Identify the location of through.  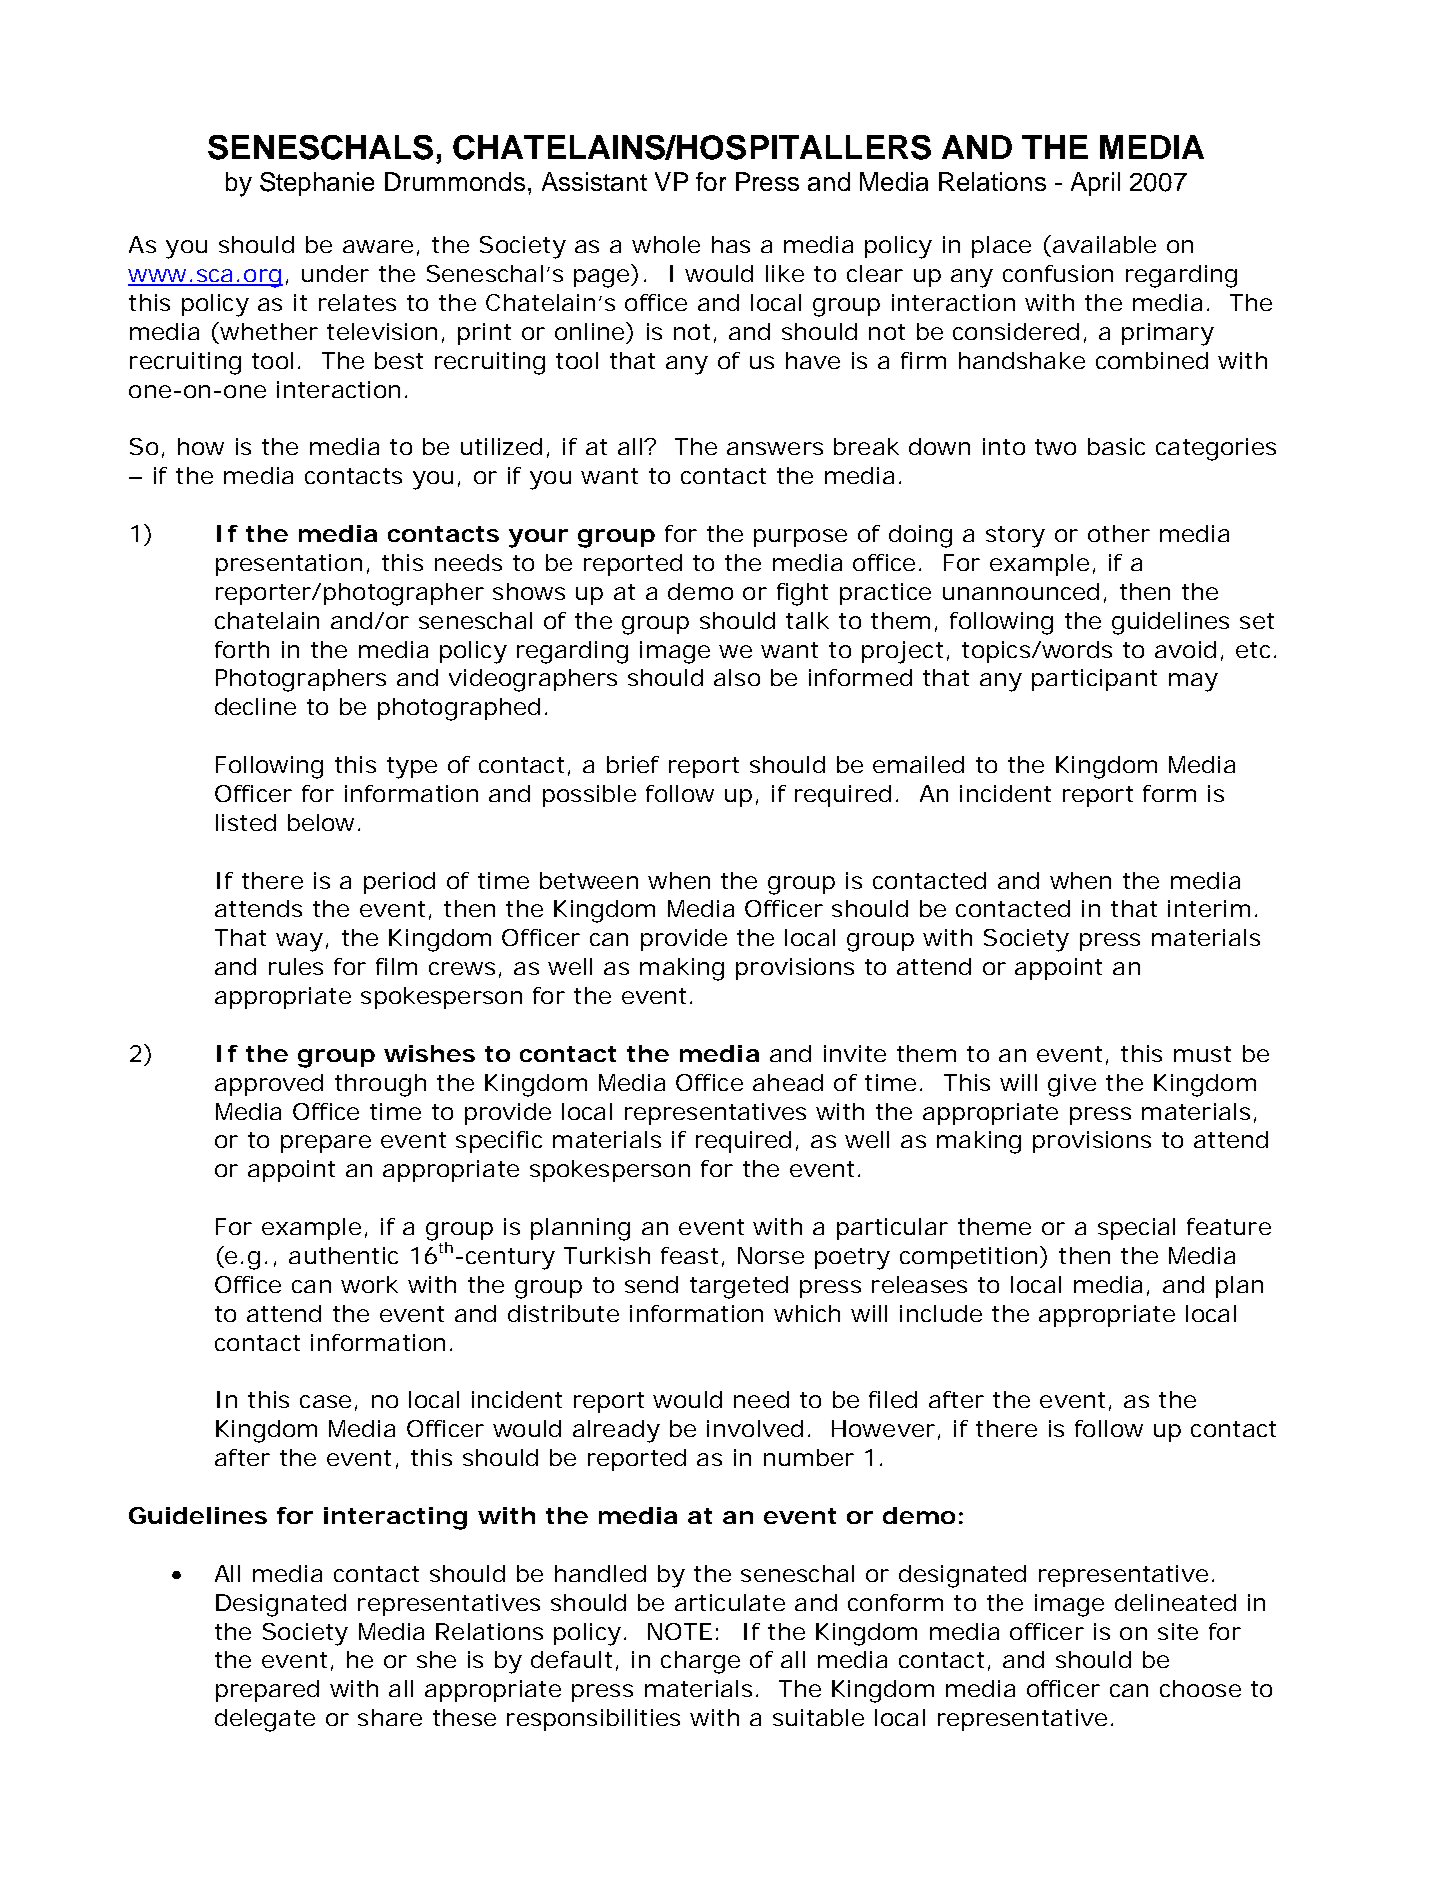
(380, 1085).
